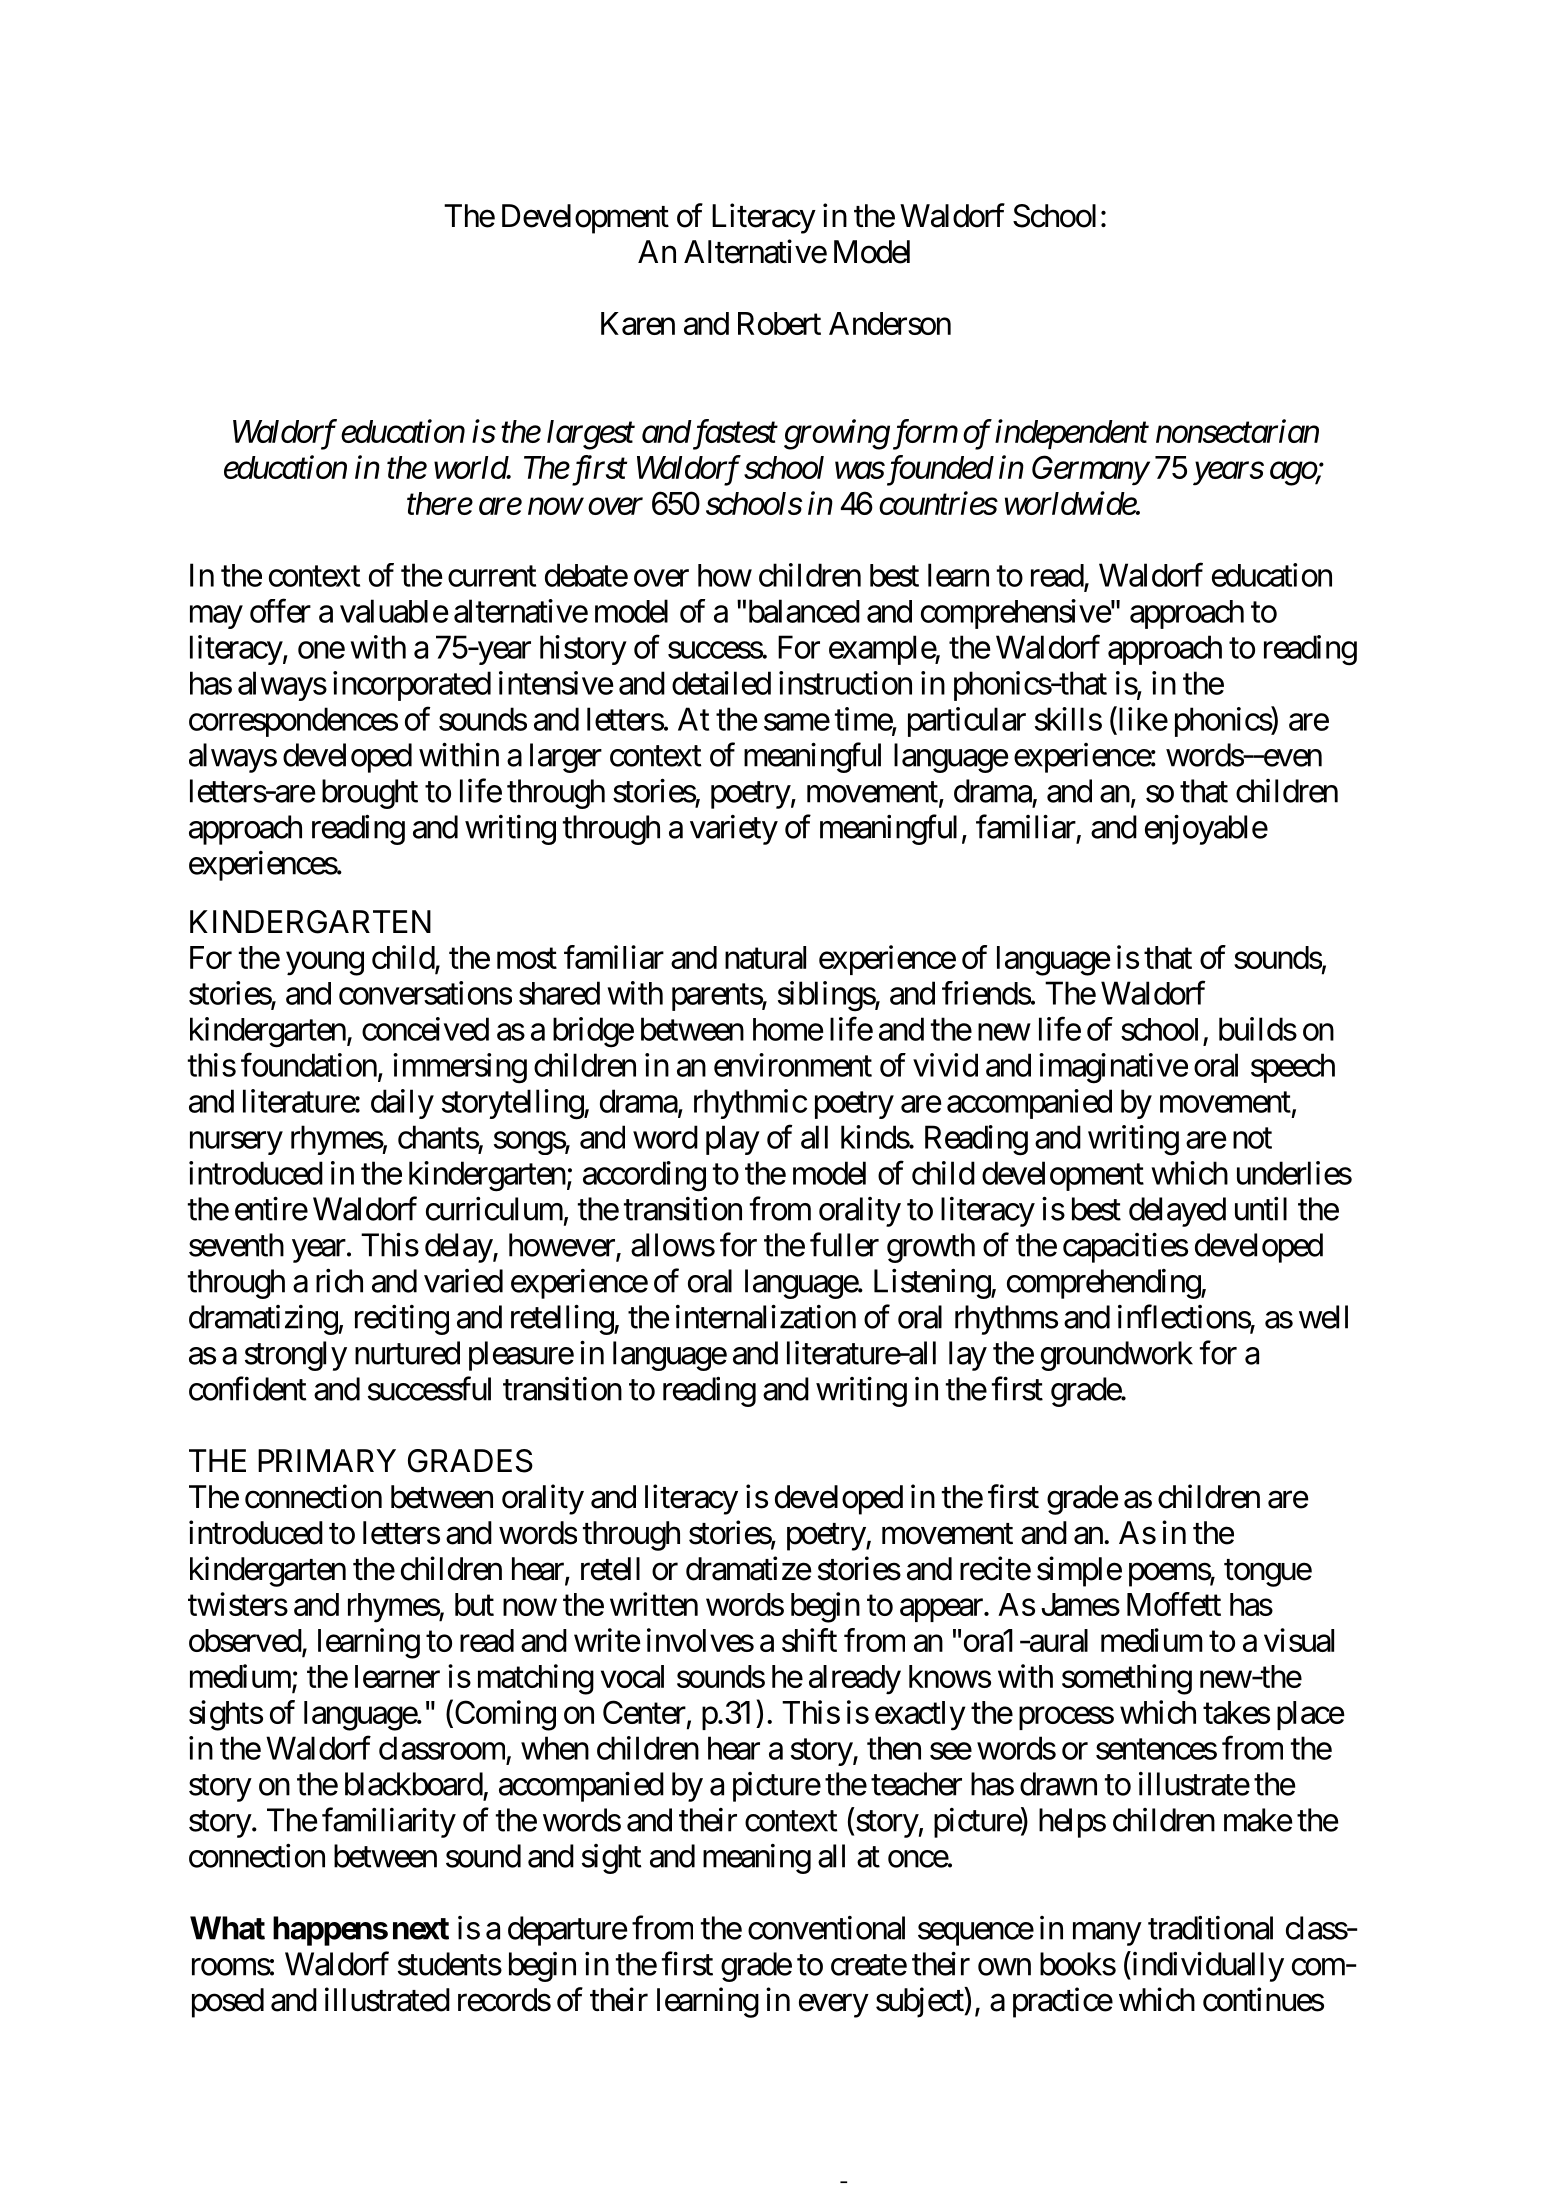 This screenshot has height=2194, width=1551. What do you see at coordinates (733, 1140) in the screenshot?
I see `play` at bounding box center [733, 1140].
